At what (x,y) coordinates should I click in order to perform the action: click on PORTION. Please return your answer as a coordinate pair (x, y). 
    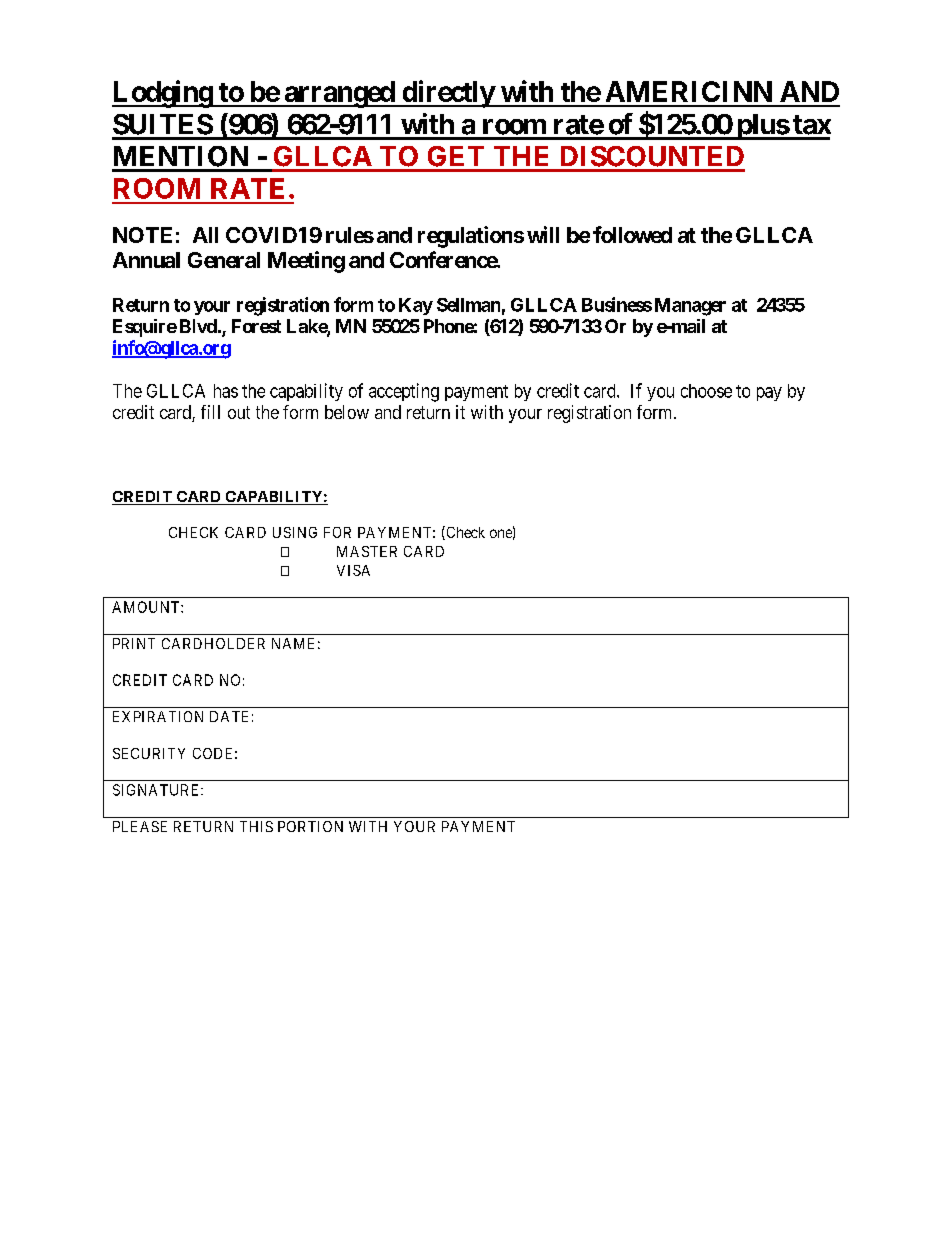
    Looking at the image, I should click on (310, 826).
